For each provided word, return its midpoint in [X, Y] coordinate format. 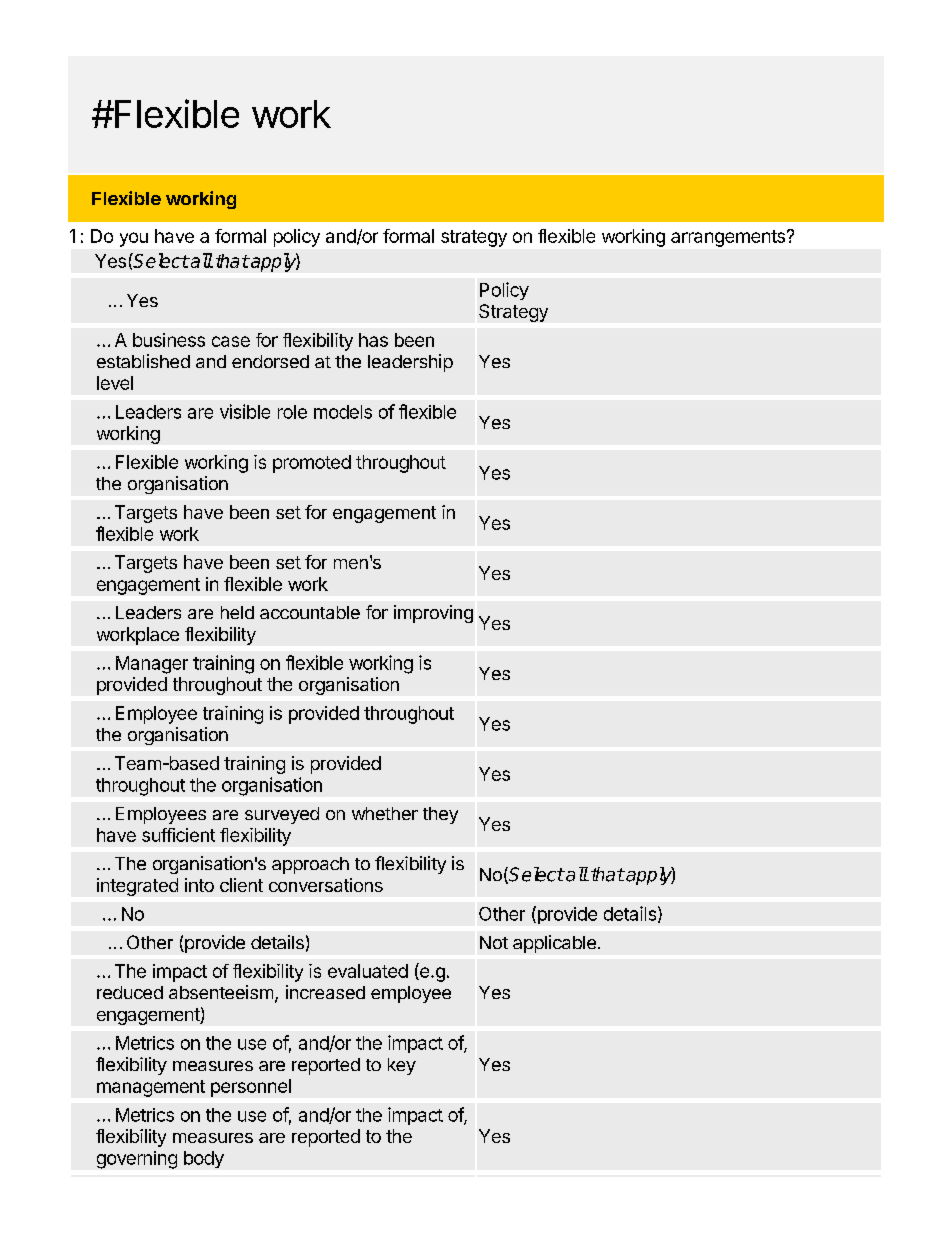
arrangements [729, 238]
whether [385, 813]
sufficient [178, 835]
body [204, 1159]
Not [494, 942]
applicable [554, 944]
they [440, 815]
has [373, 340]
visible [245, 411]
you [134, 239]
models [343, 412]
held [237, 612]
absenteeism [221, 992]
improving [433, 614]
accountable [310, 612]
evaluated [368, 971]
